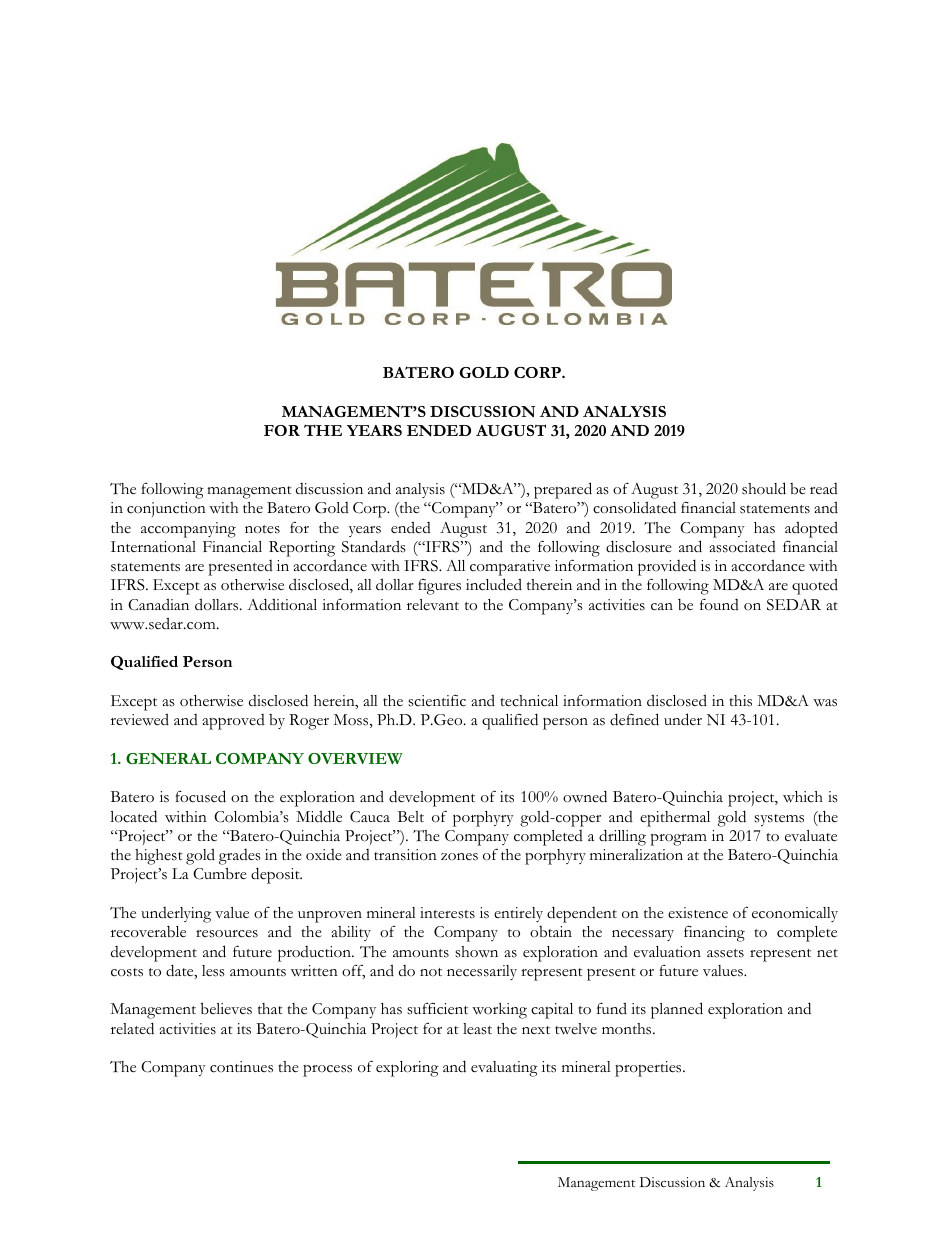 The image size is (952, 1233). What do you see at coordinates (433, 604) in the screenshot?
I see `relevant` at bounding box center [433, 604].
